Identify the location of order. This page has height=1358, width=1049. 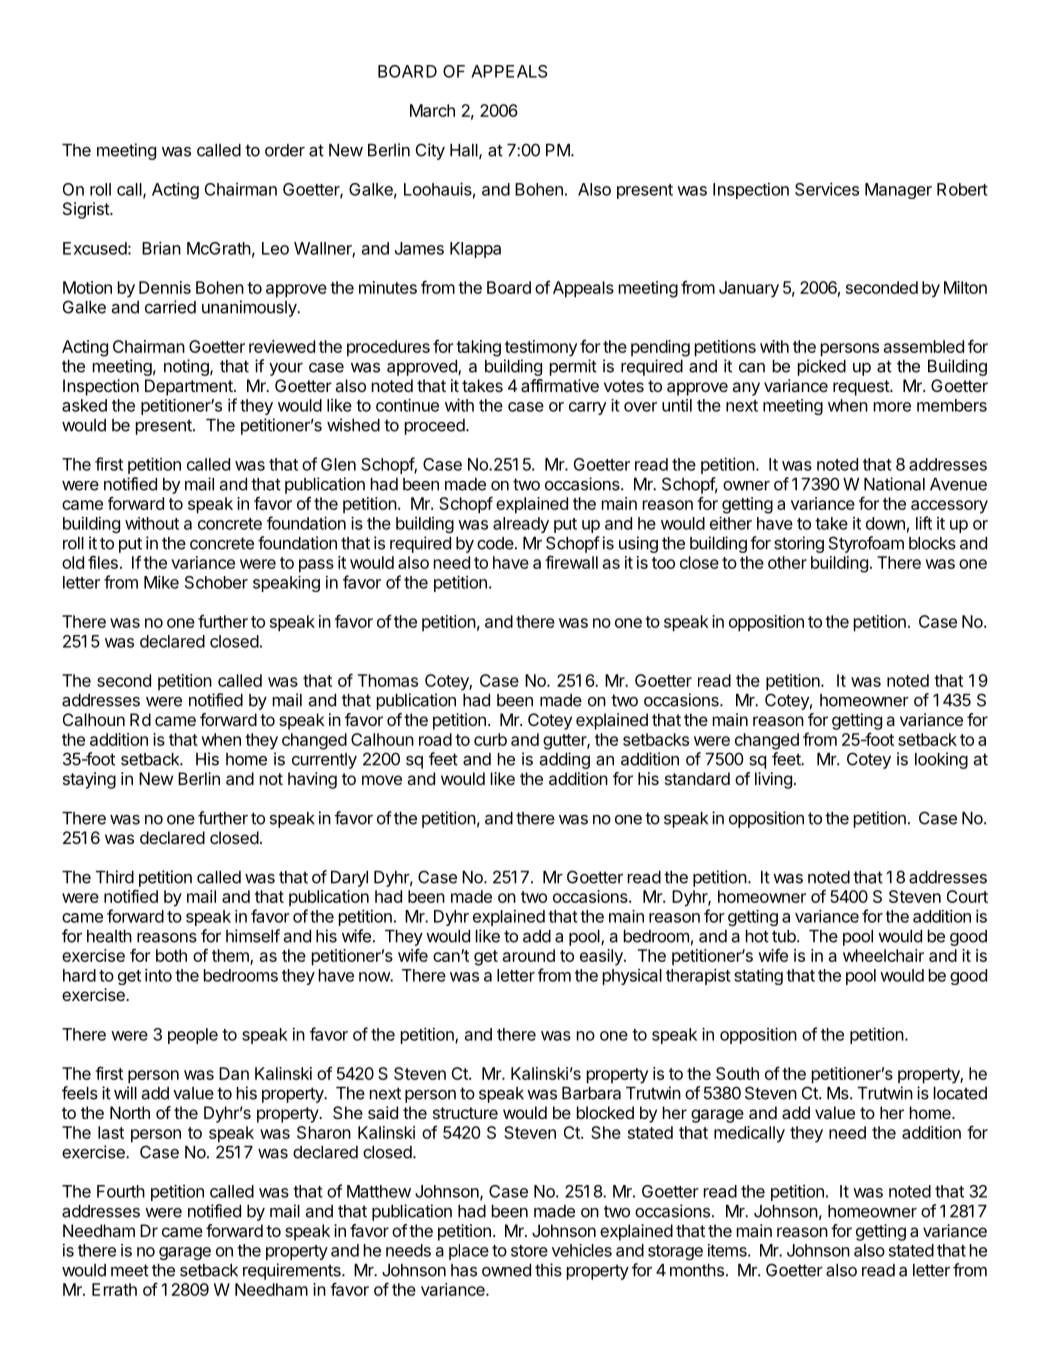
(285, 150).
